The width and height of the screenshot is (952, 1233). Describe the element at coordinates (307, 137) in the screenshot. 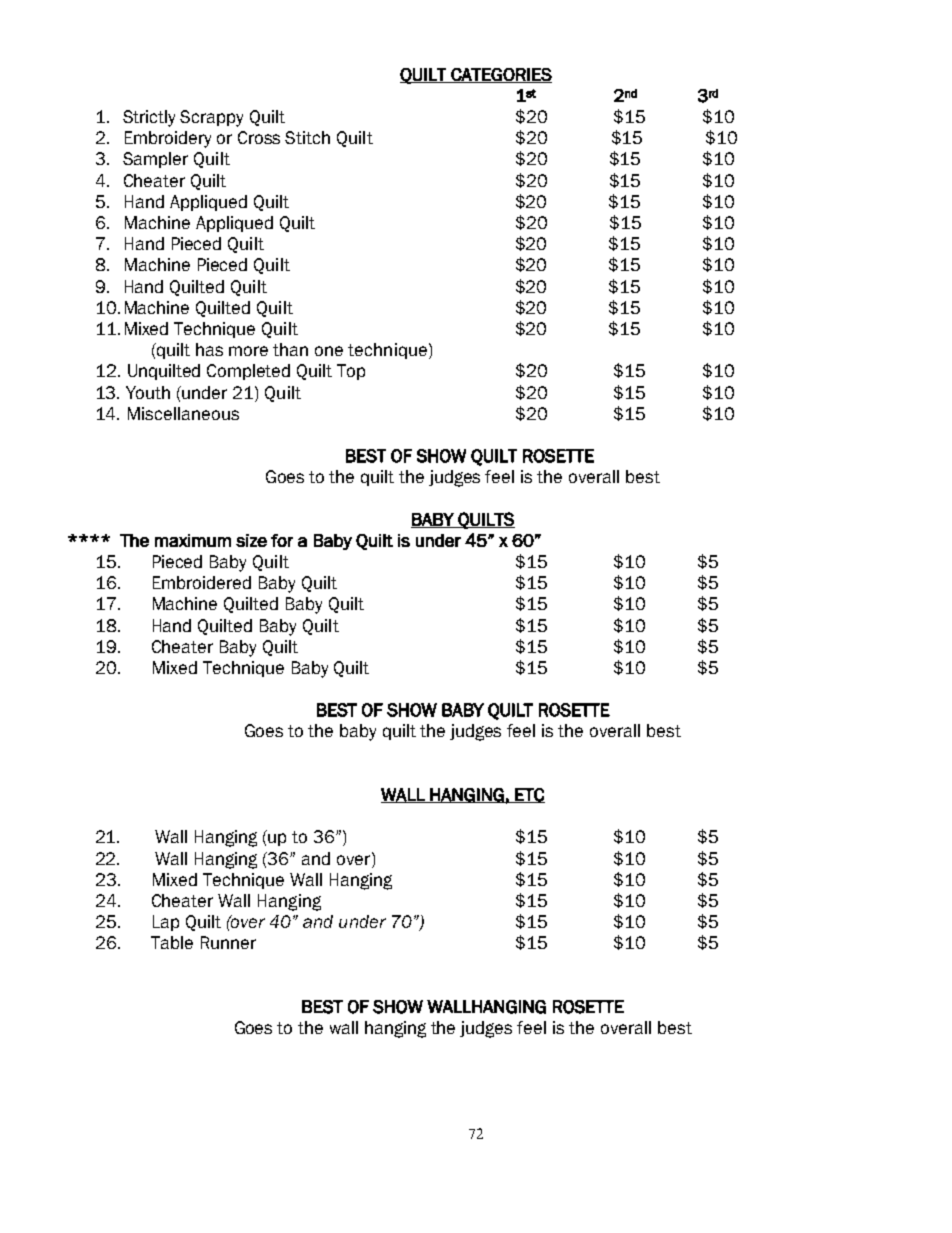

I see `Stitch` at that location.
